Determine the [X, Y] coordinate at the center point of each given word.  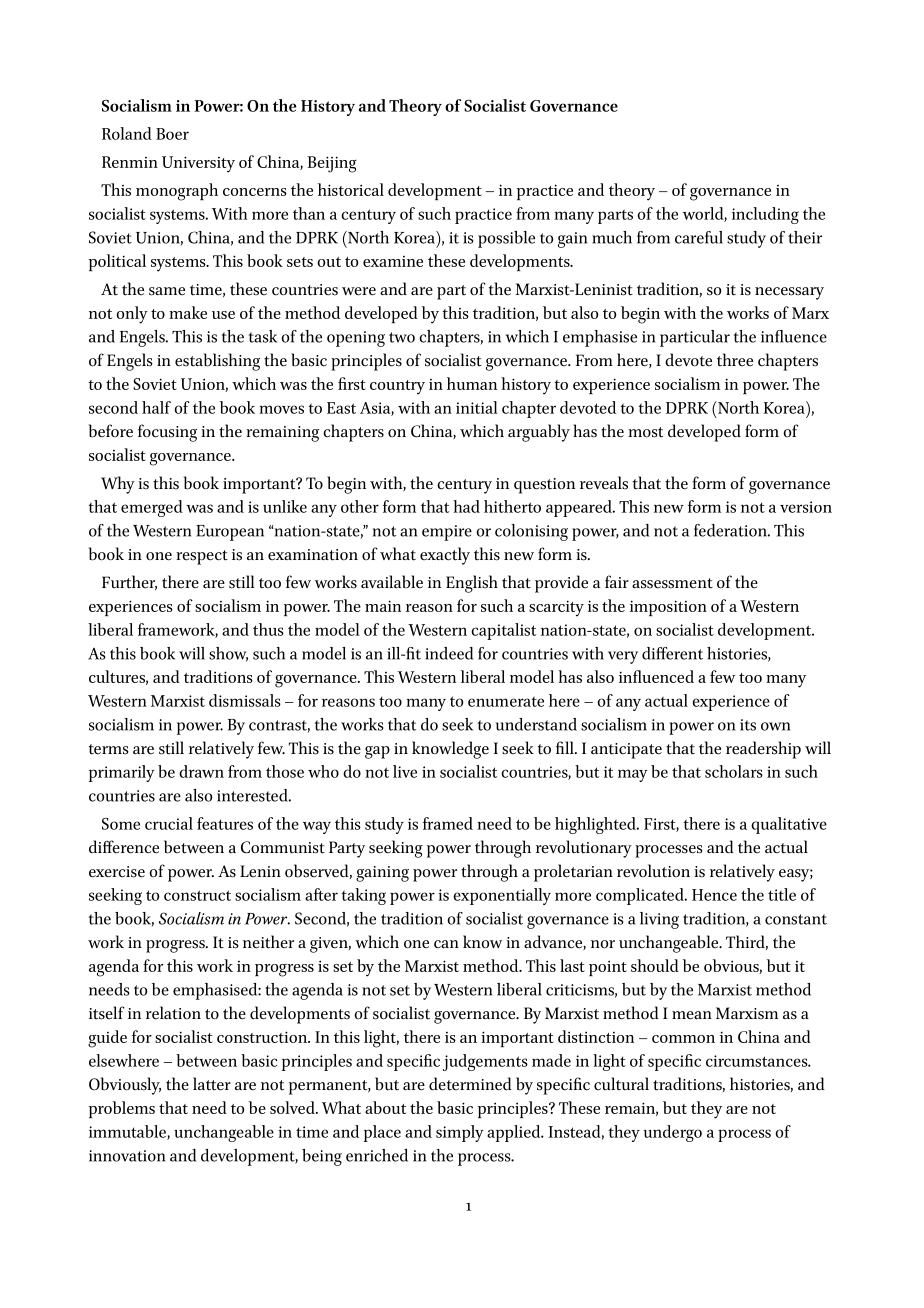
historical [351, 189]
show [228, 654]
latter [212, 1084]
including [765, 215]
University [198, 164]
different [672, 653]
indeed [449, 653]
